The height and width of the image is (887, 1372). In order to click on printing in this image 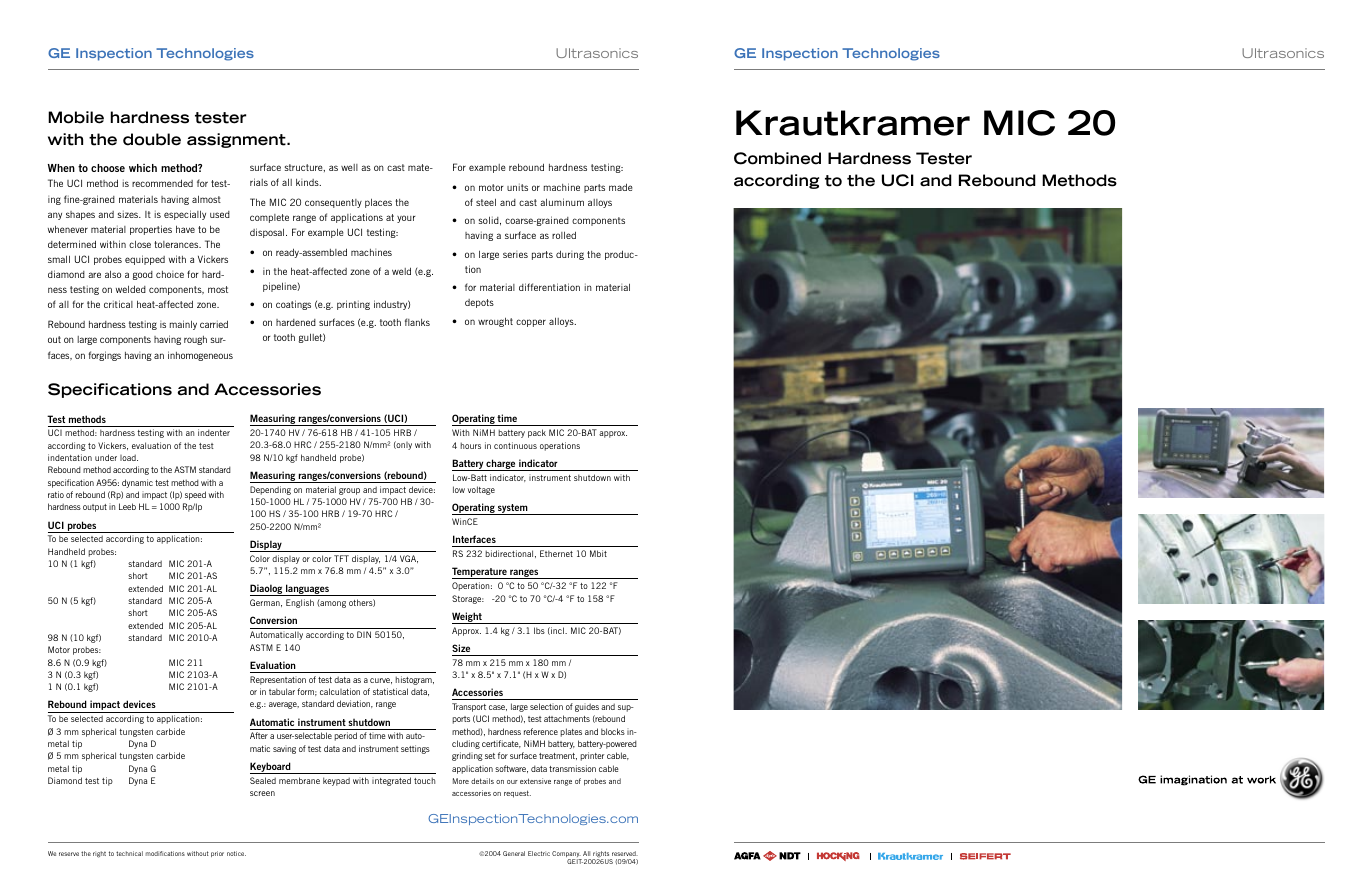, I will do `click(353, 305)`.
